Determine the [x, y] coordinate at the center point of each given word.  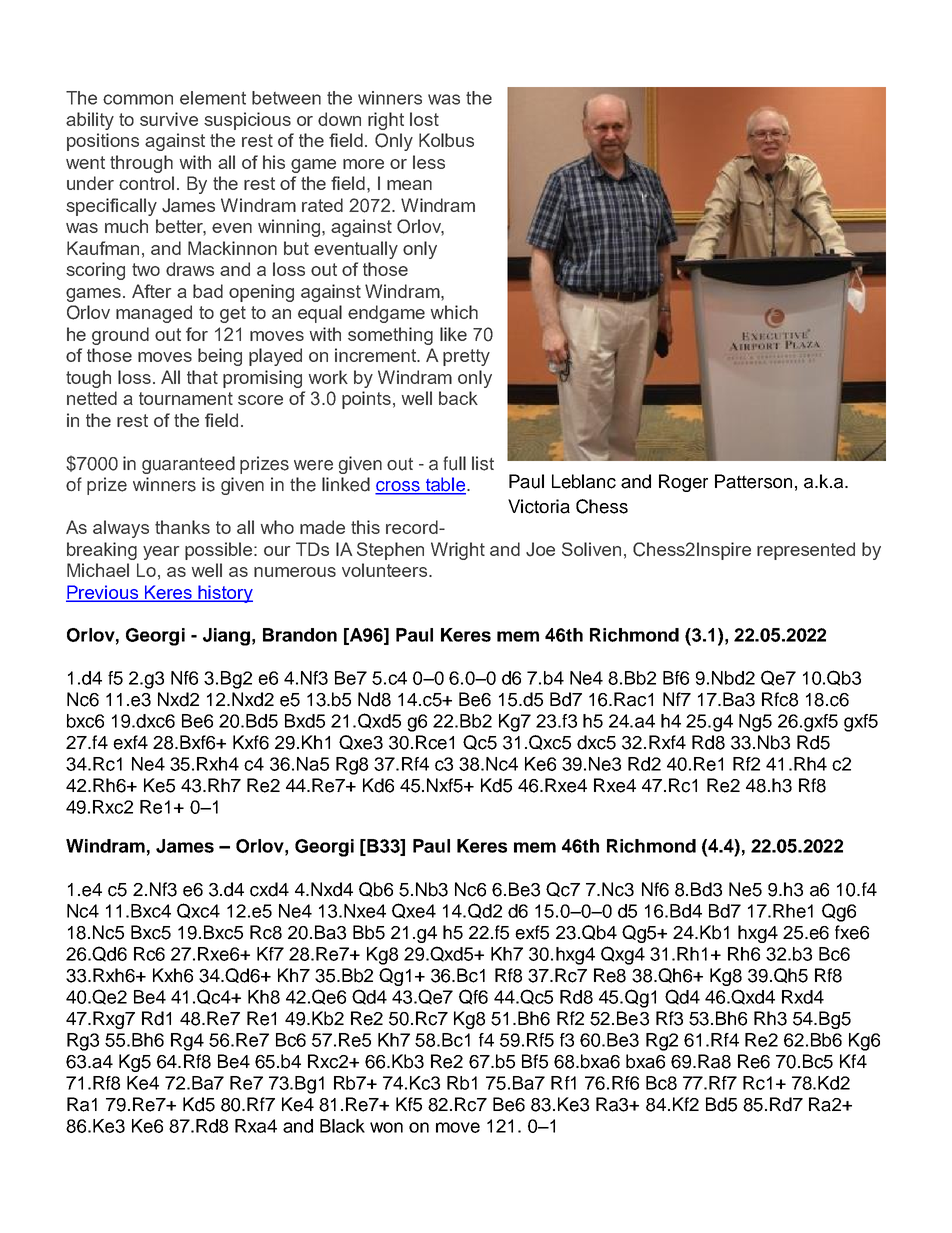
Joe [540, 549]
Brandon [300, 635]
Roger [683, 483]
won [386, 1127]
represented [806, 551]
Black [342, 1126]
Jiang [226, 637]
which [454, 312]
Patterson [753, 481]
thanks [182, 527]
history [225, 594]
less [429, 162]
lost [424, 119]
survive [169, 119]
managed [154, 314]
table [445, 485]
